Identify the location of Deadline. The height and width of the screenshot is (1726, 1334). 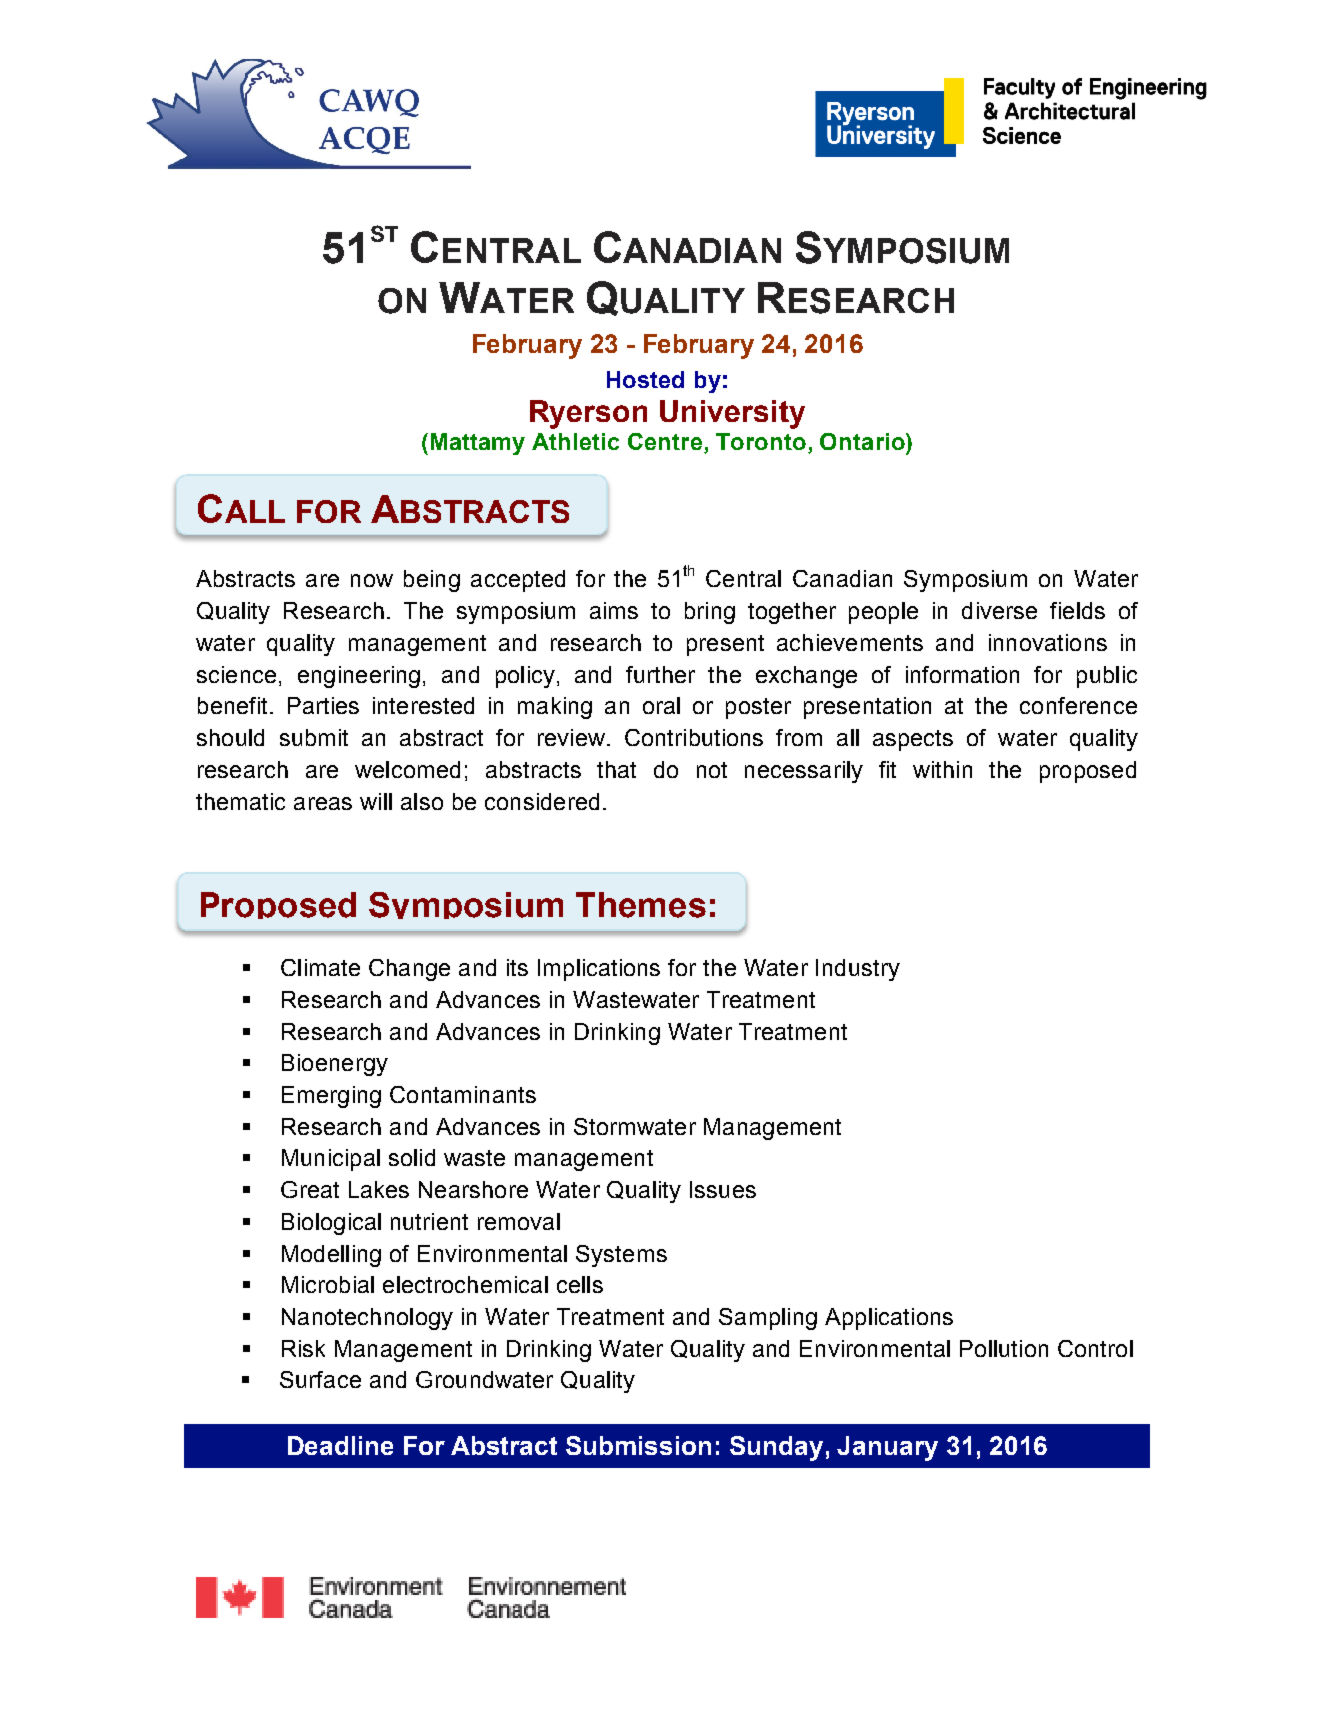
(340, 1445).
